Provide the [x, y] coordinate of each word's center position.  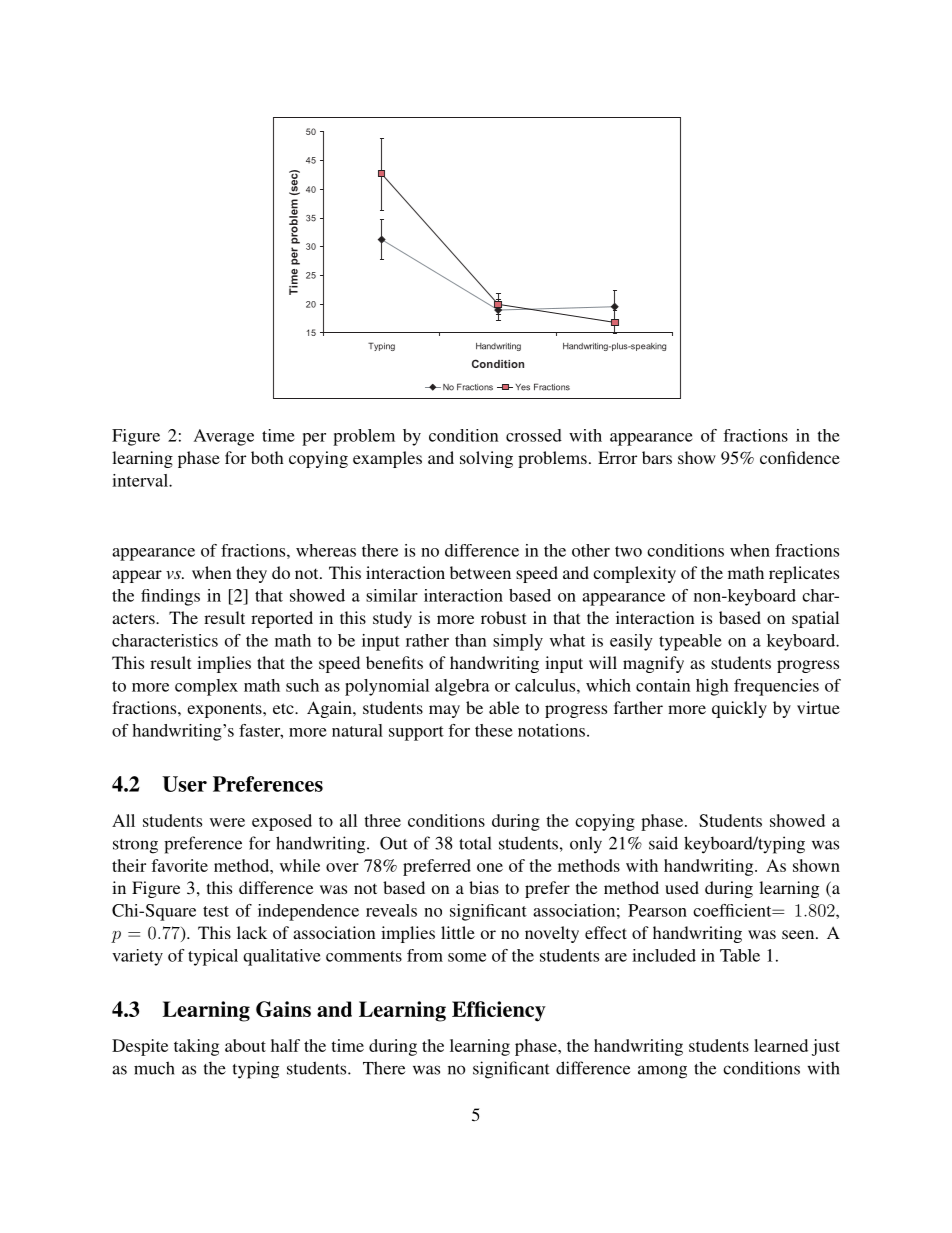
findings [170, 597]
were [227, 822]
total [475, 843]
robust [503, 617]
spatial [815, 619]
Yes [522, 387]
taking [196, 1047]
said [663, 843]
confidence [800, 457]
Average [224, 437]
